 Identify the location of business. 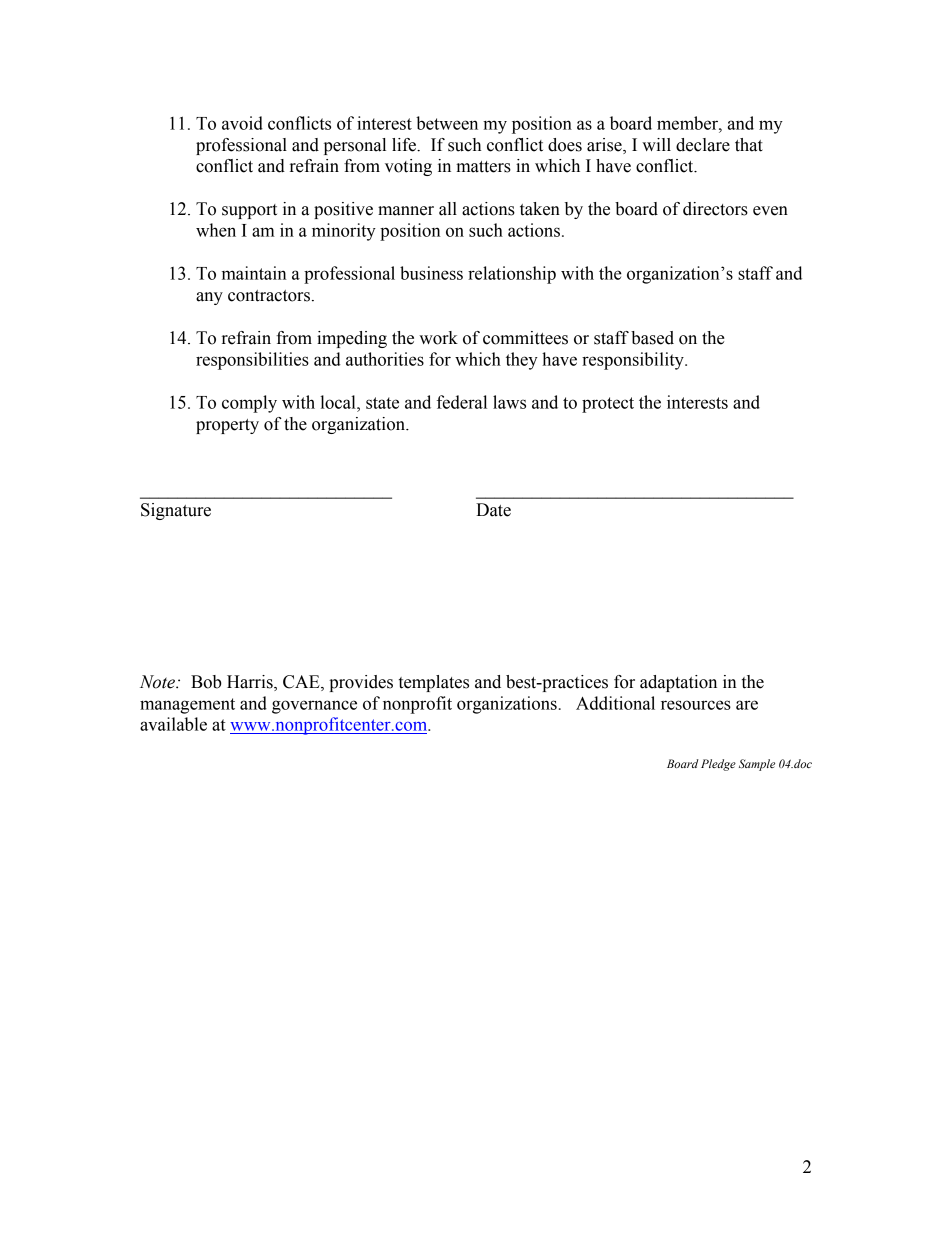
(431, 273).
